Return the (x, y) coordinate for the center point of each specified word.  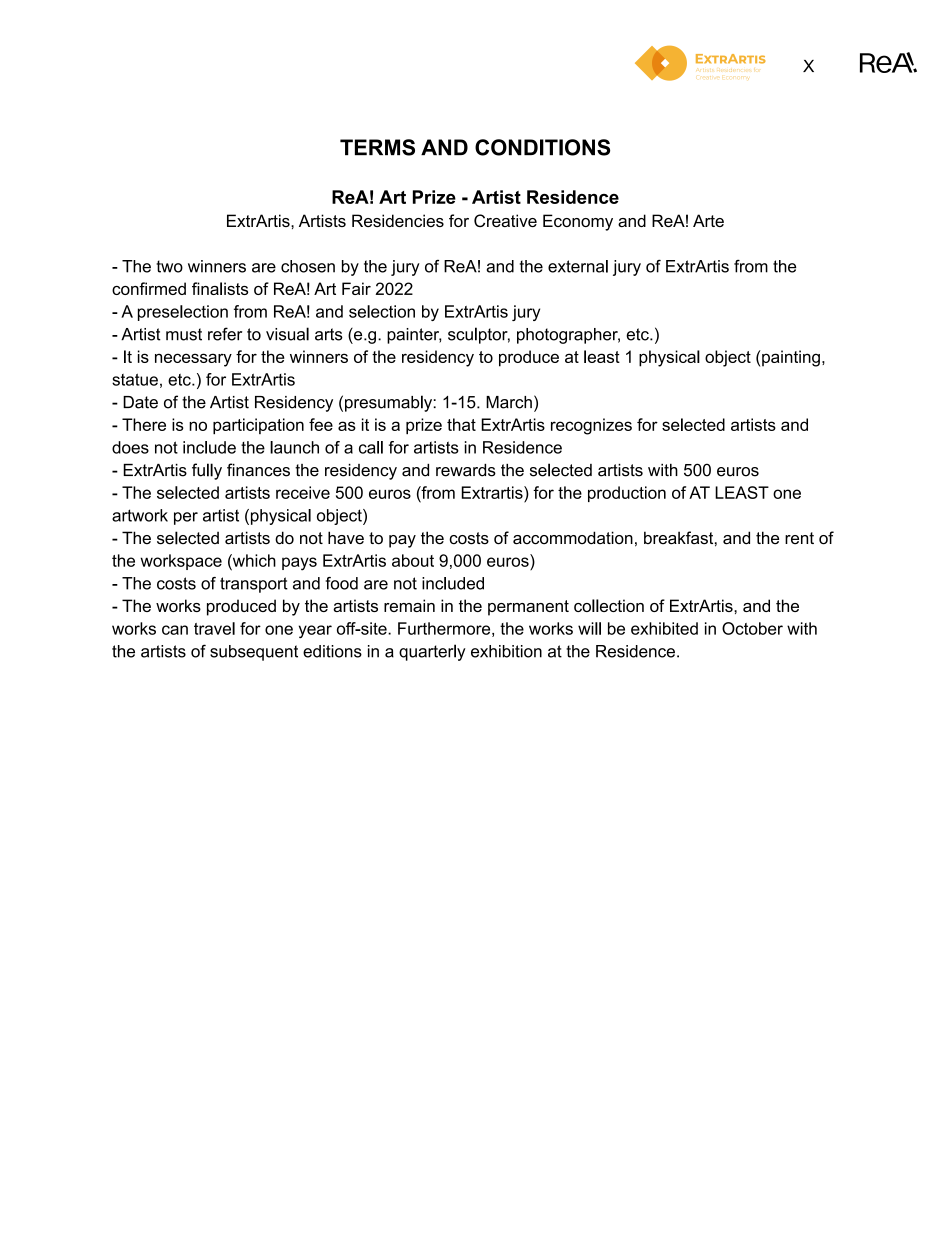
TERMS (377, 147)
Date (140, 402)
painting (790, 358)
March (509, 402)
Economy (578, 222)
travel (214, 628)
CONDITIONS (542, 147)
